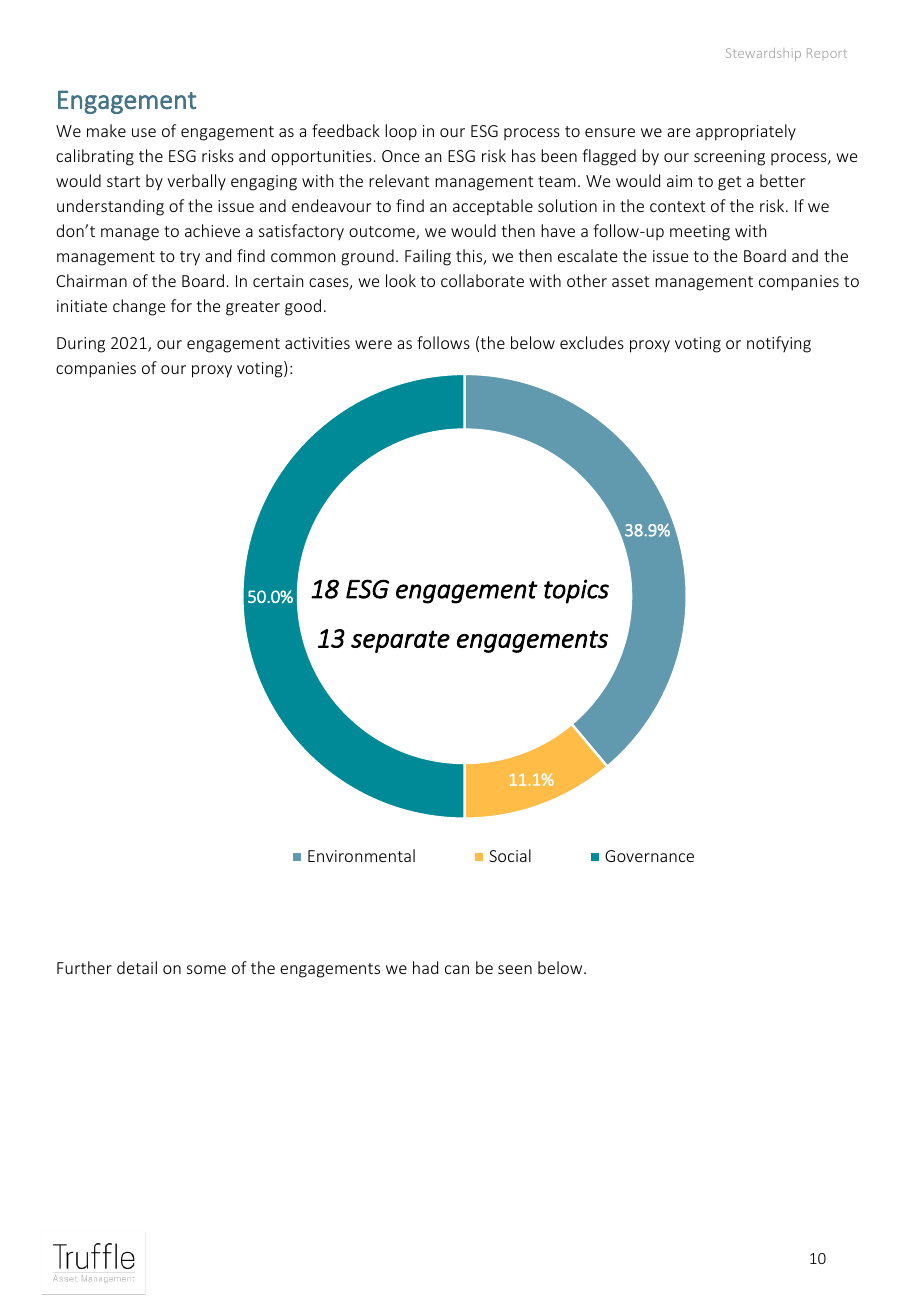 The image size is (924, 1308). I want to click on notifying, so click(779, 344).
